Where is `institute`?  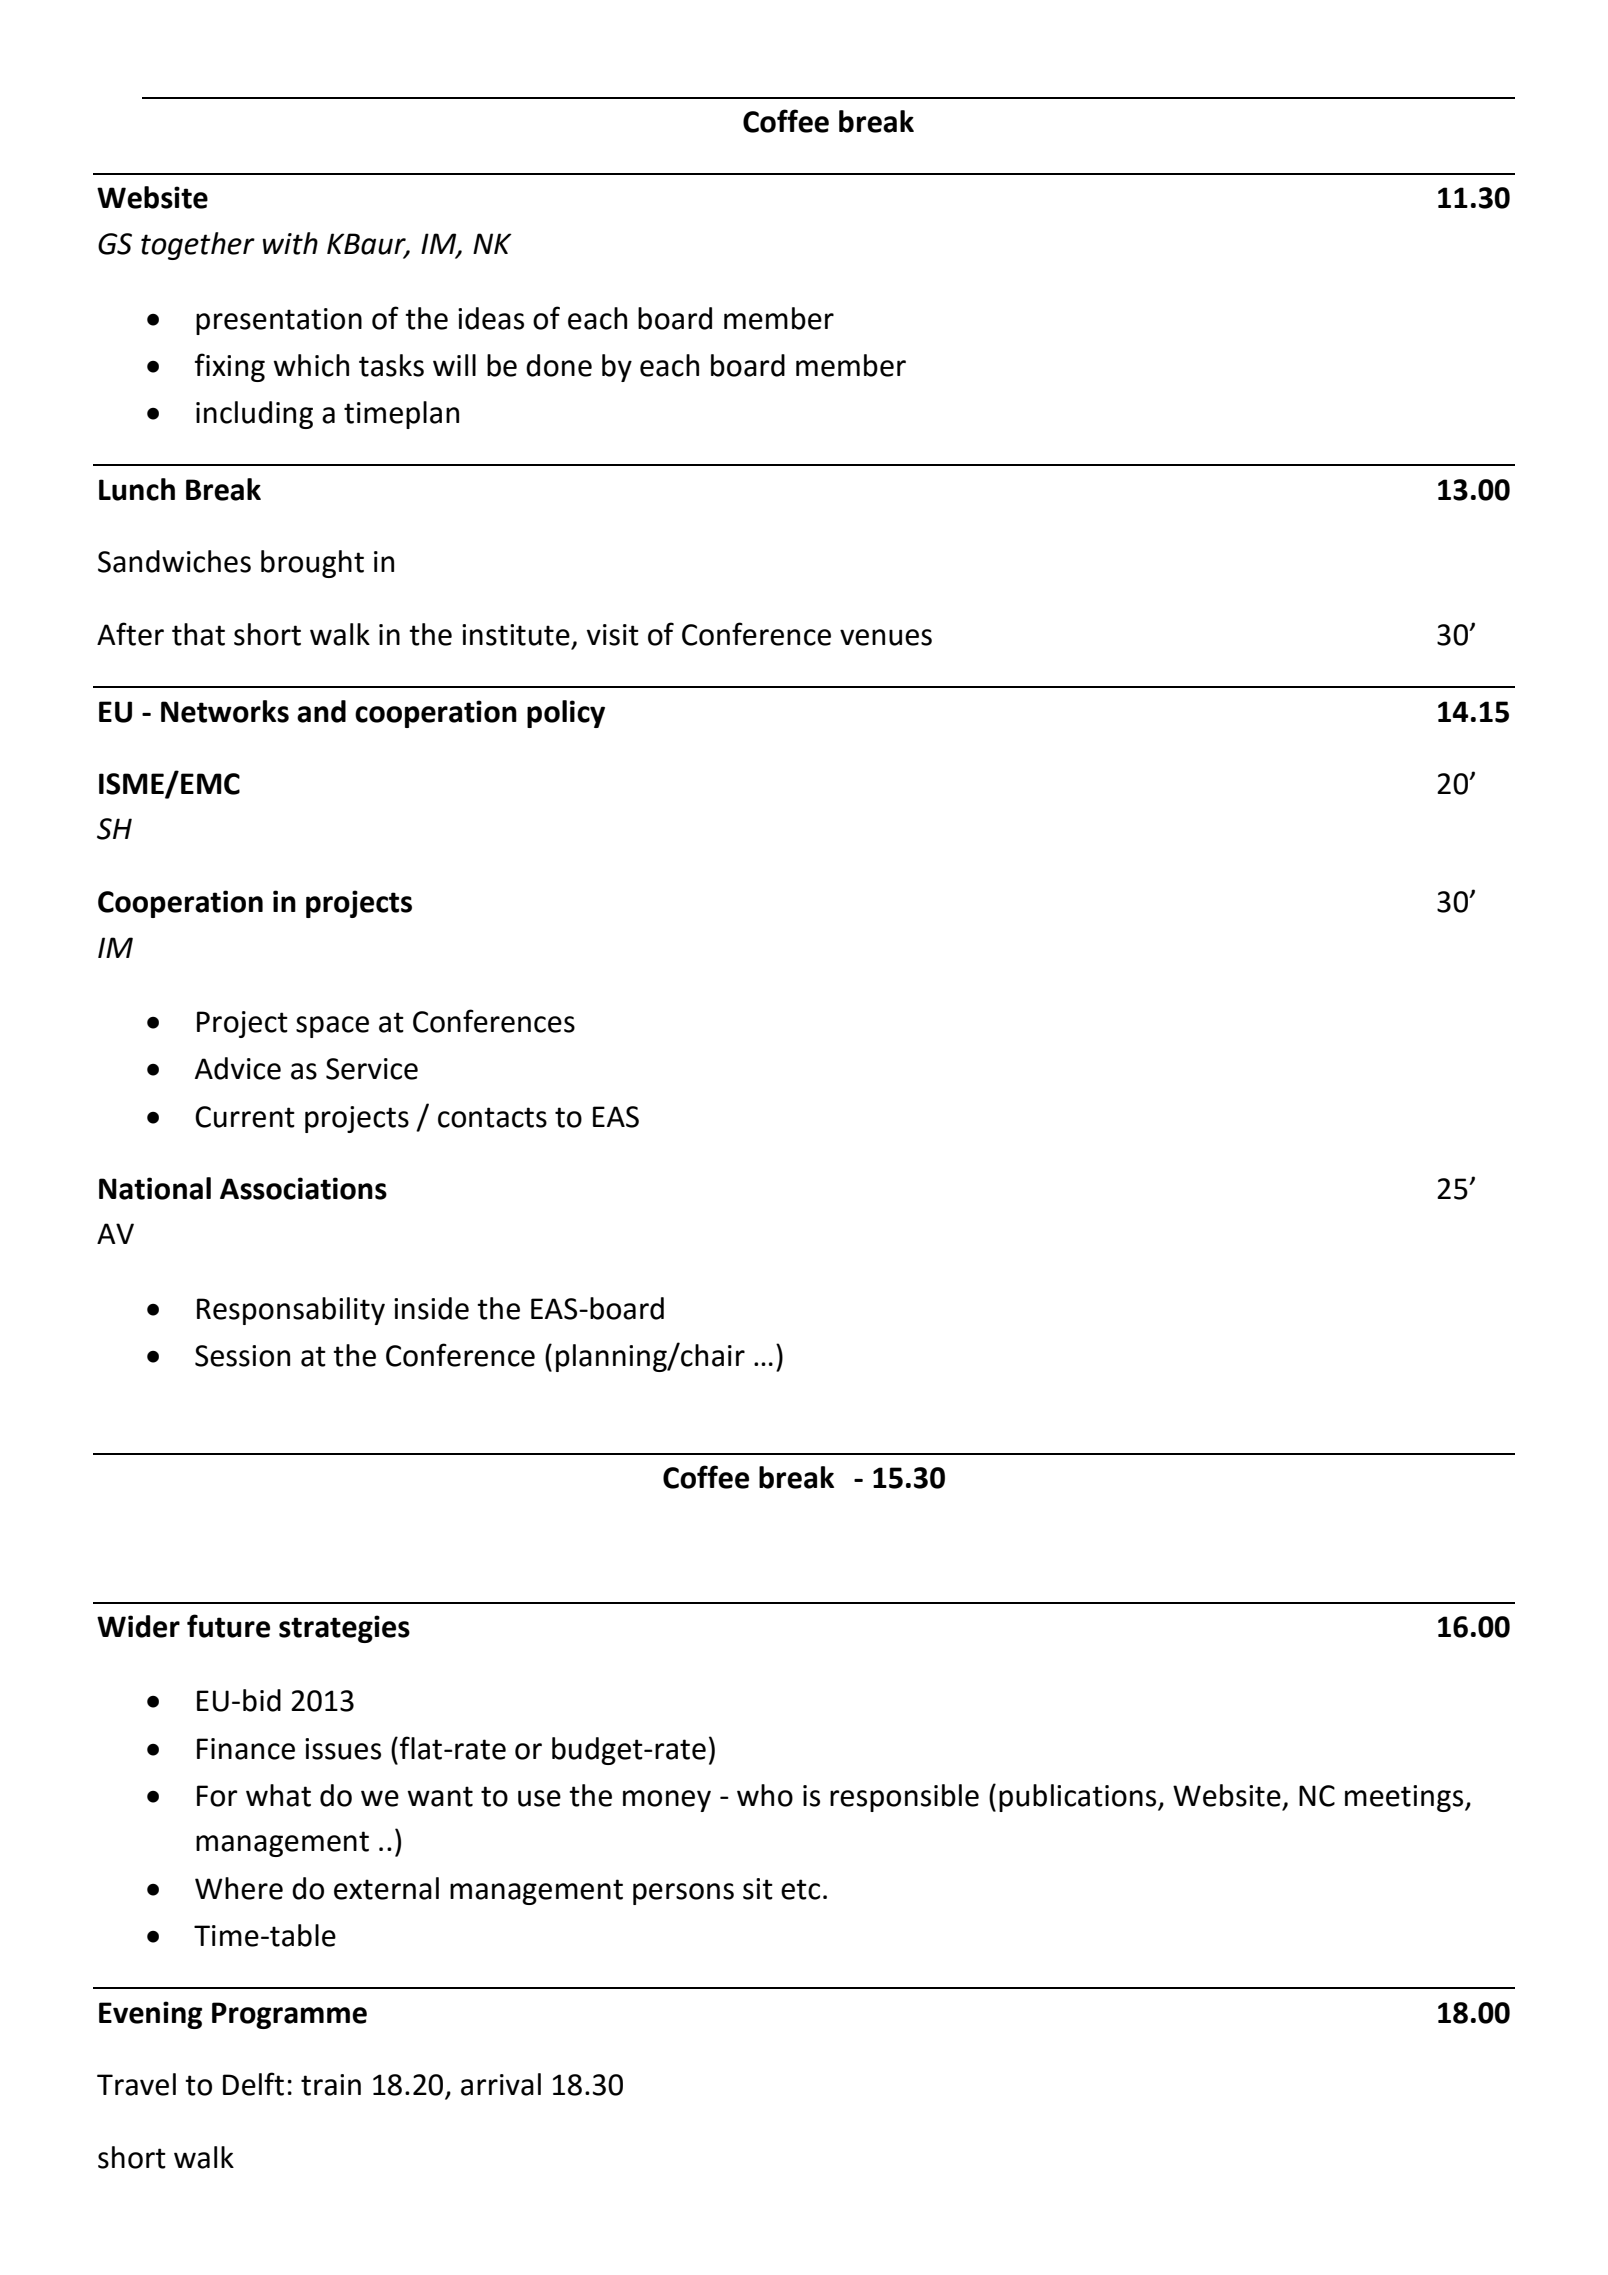
institute is located at coordinates (516, 635).
